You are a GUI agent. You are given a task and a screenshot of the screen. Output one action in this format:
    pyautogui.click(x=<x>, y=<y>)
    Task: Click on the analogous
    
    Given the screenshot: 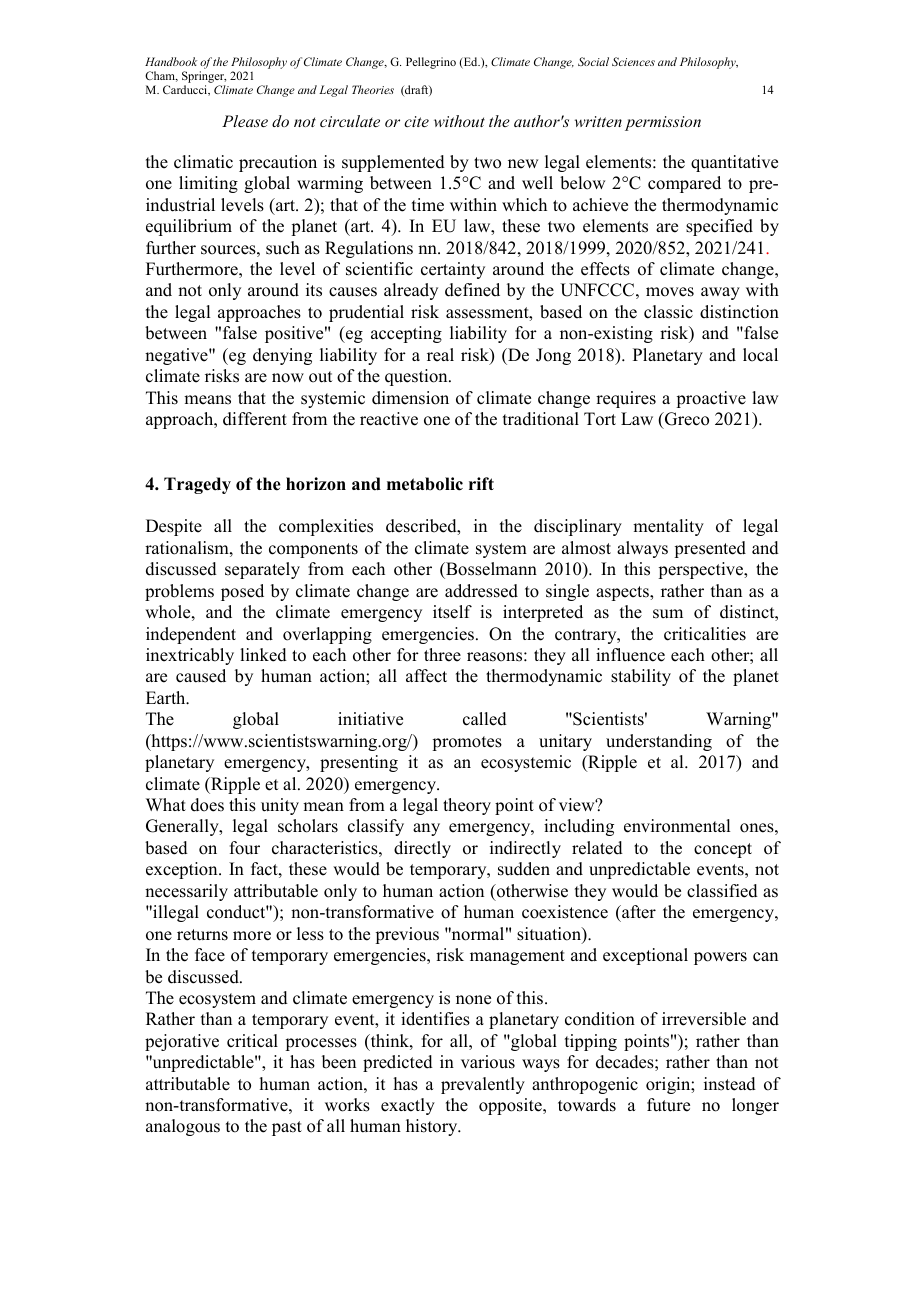 What is the action you would take?
    pyautogui.click(x=183, y=1127)
